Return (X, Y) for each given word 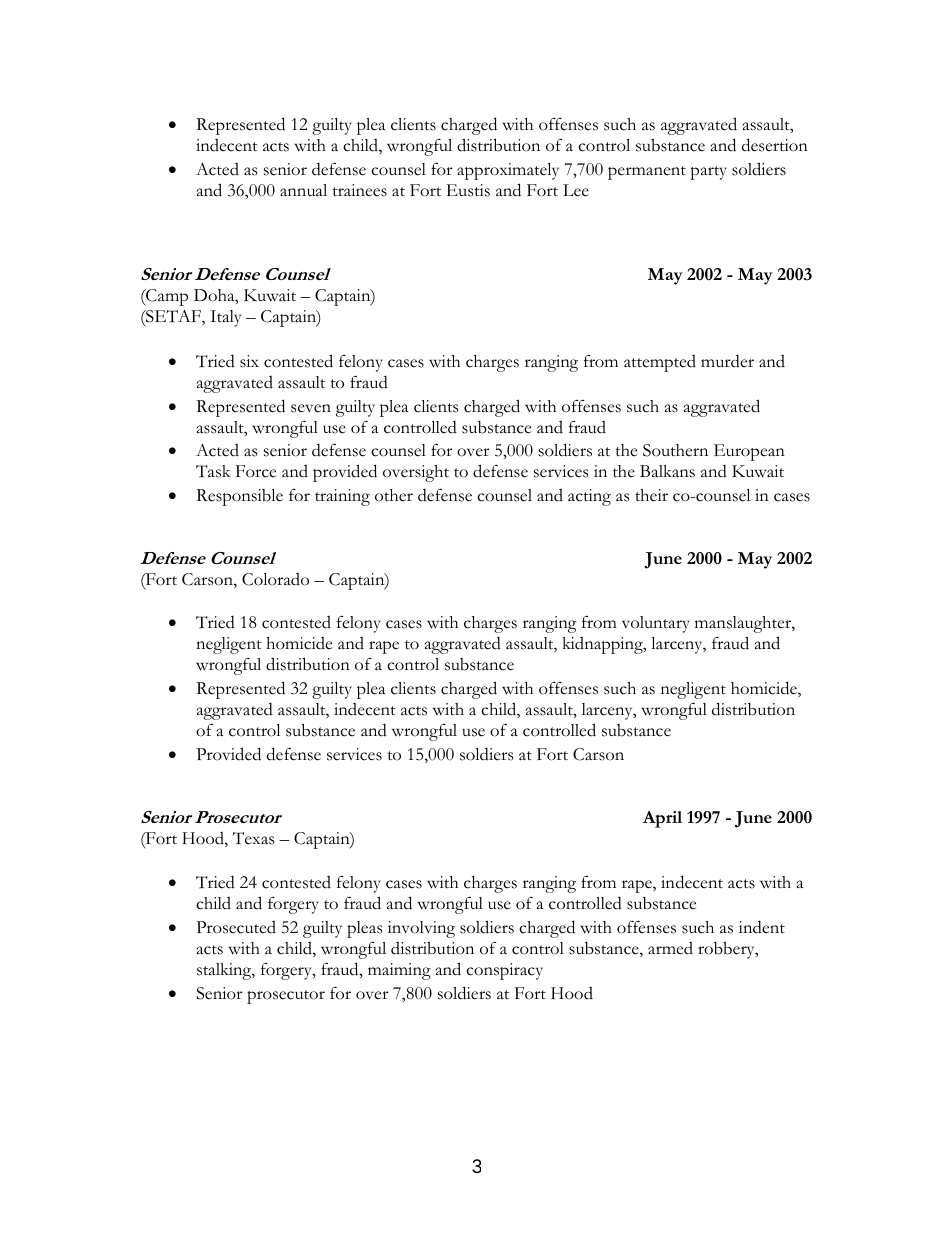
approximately (508, 171)
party (708, 173)
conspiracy (504, 971)
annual (303, 190)
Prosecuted (236, 927)
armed (670, 948)
